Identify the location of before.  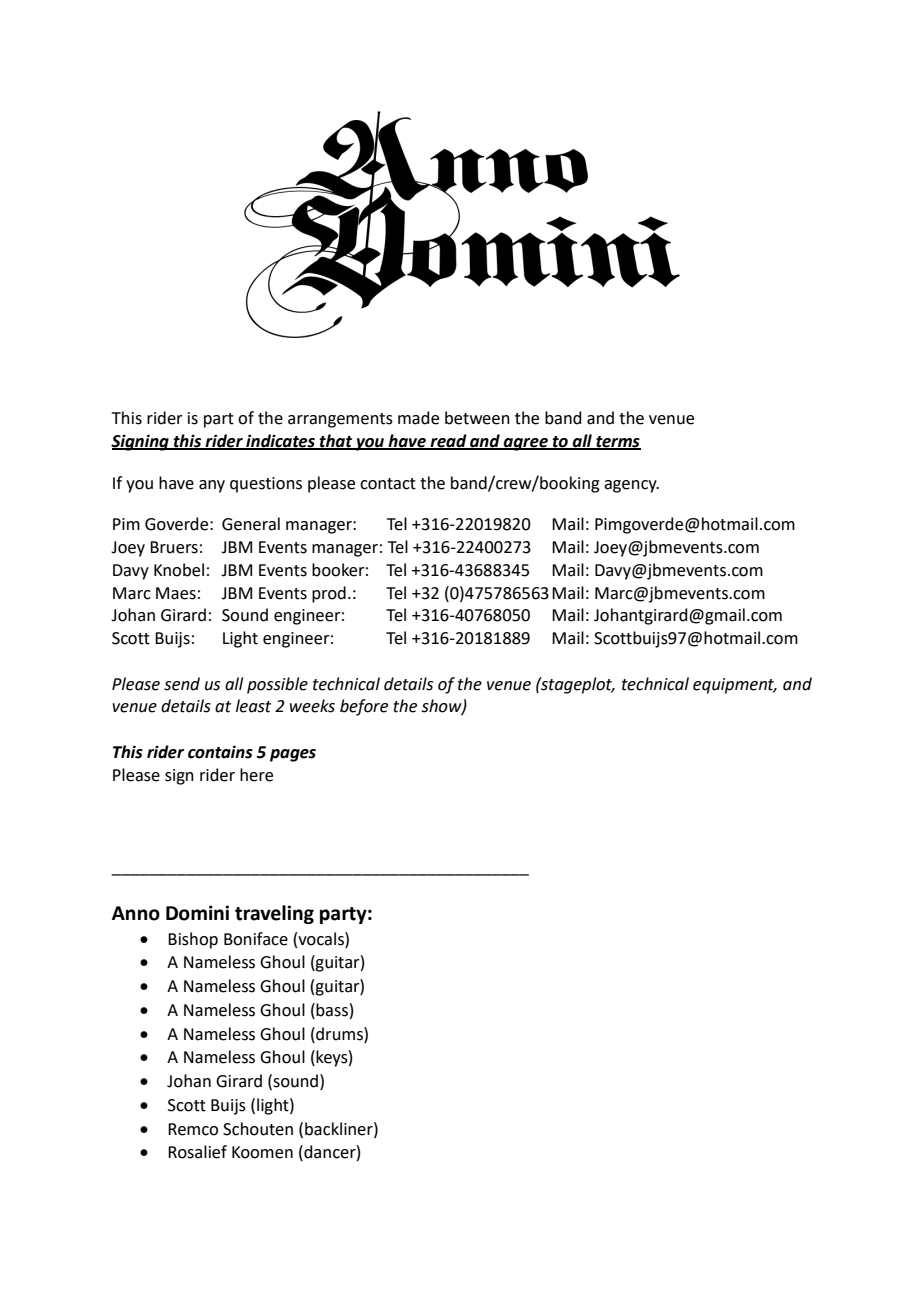
(364, 707).
